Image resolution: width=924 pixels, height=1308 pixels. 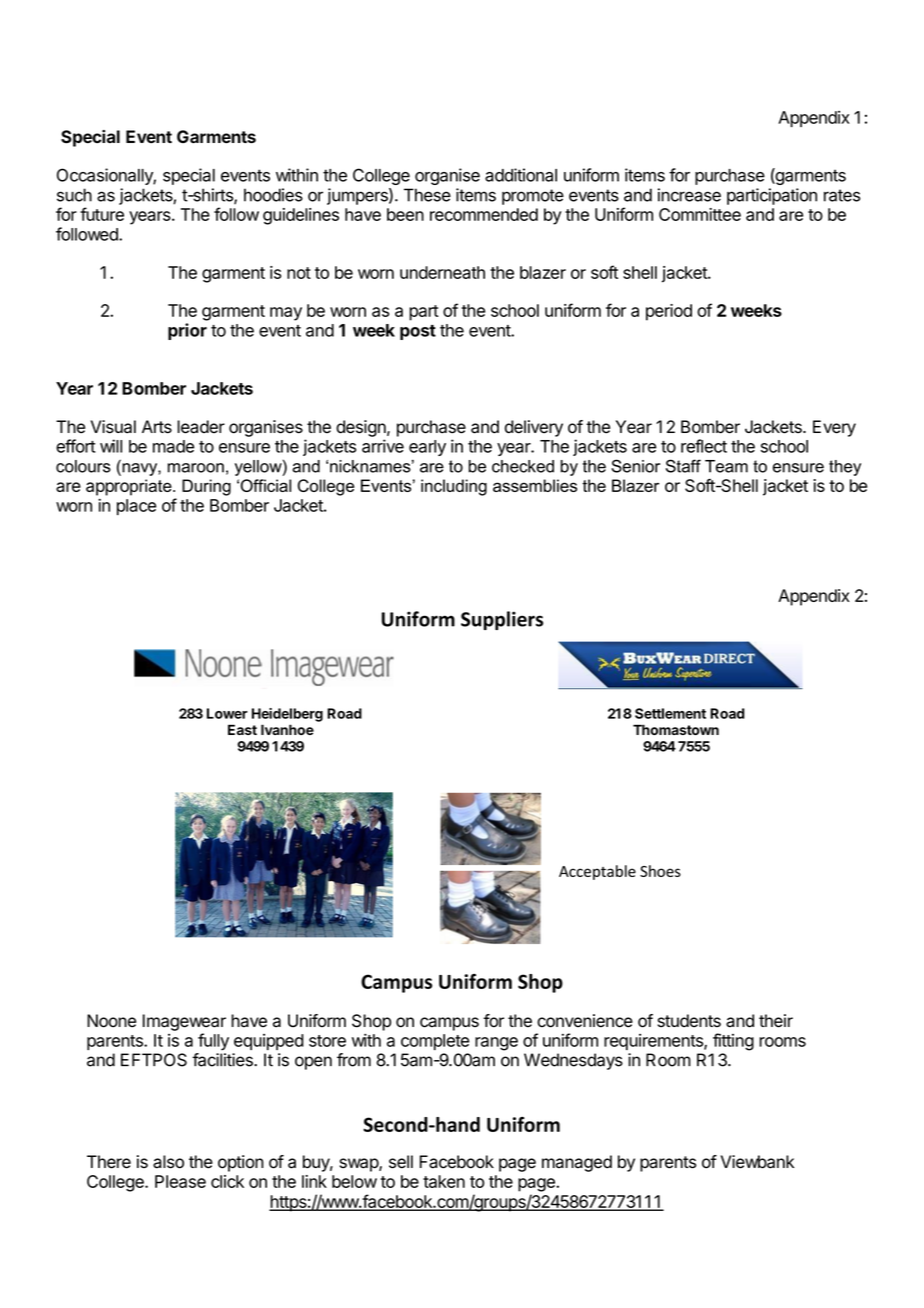 I want to click on Suppliers, so click(x=502, y=620).
